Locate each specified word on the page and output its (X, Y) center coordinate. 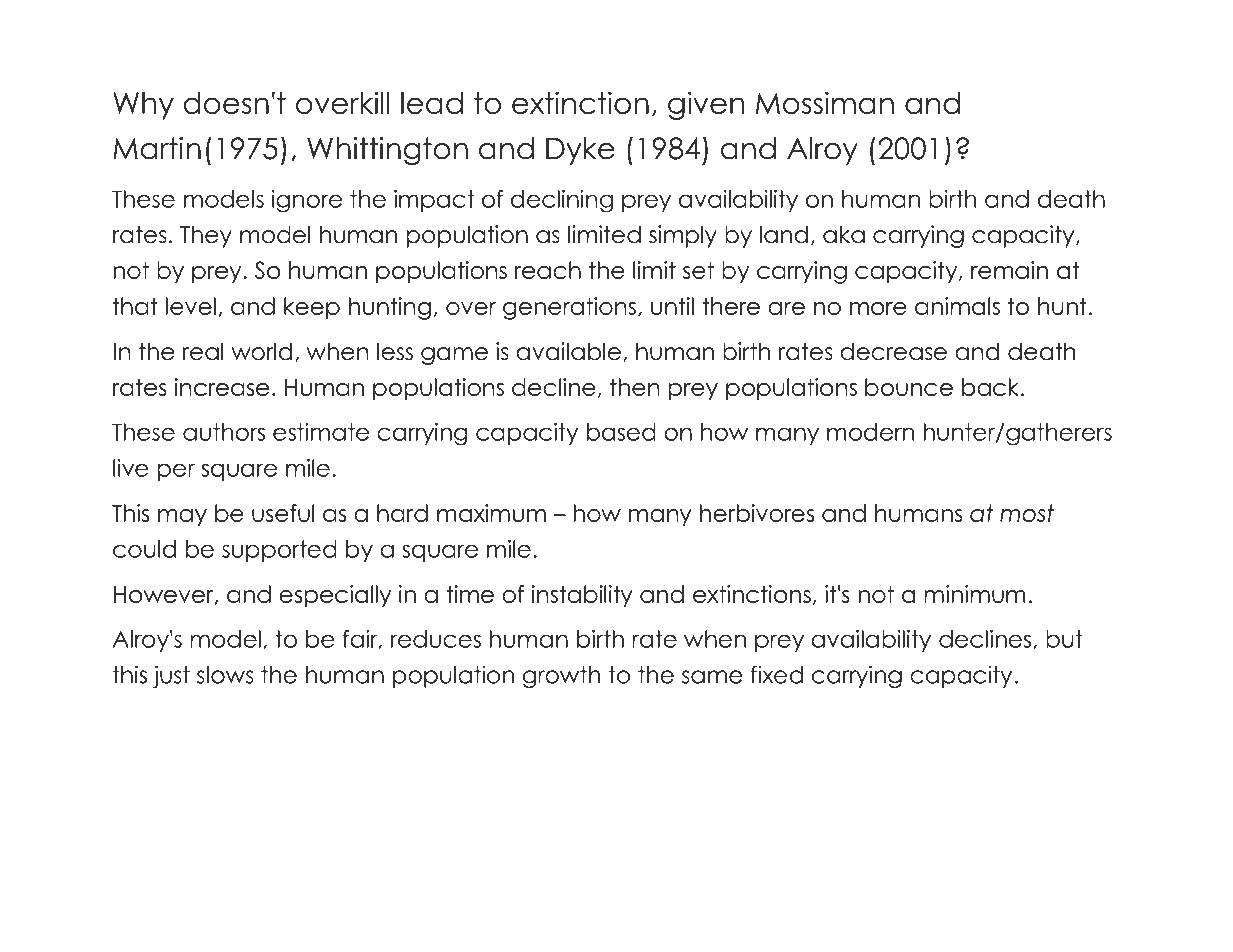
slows (225, 675)
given (706, 105)
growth (562, 677)
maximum (491, 513)
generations (571, 308)
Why (143, 106)
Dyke (580, 151)
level (190, 306)
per (176, 472)
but (1064, 639)
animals (957, 306)
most (1027, 513)
